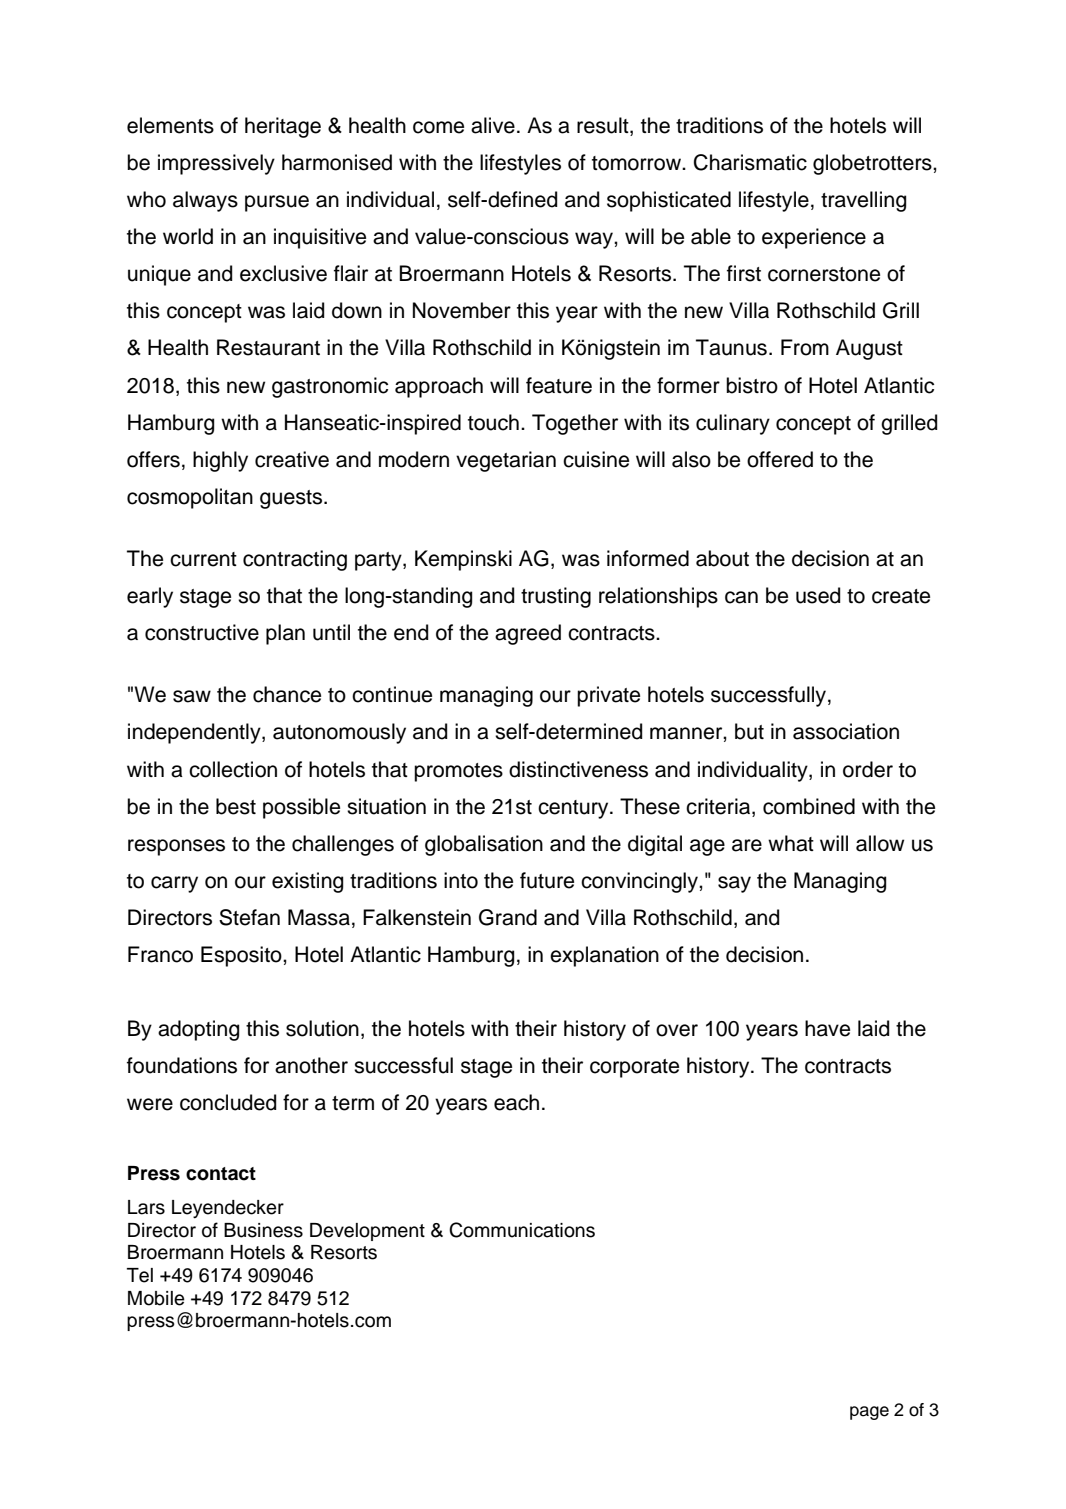 The height and width of the screenshot is (1509, 1066). What do you see at coordinates (233, 769) in the screenshot?
I see `collection` at bounding box center [233, 769].
